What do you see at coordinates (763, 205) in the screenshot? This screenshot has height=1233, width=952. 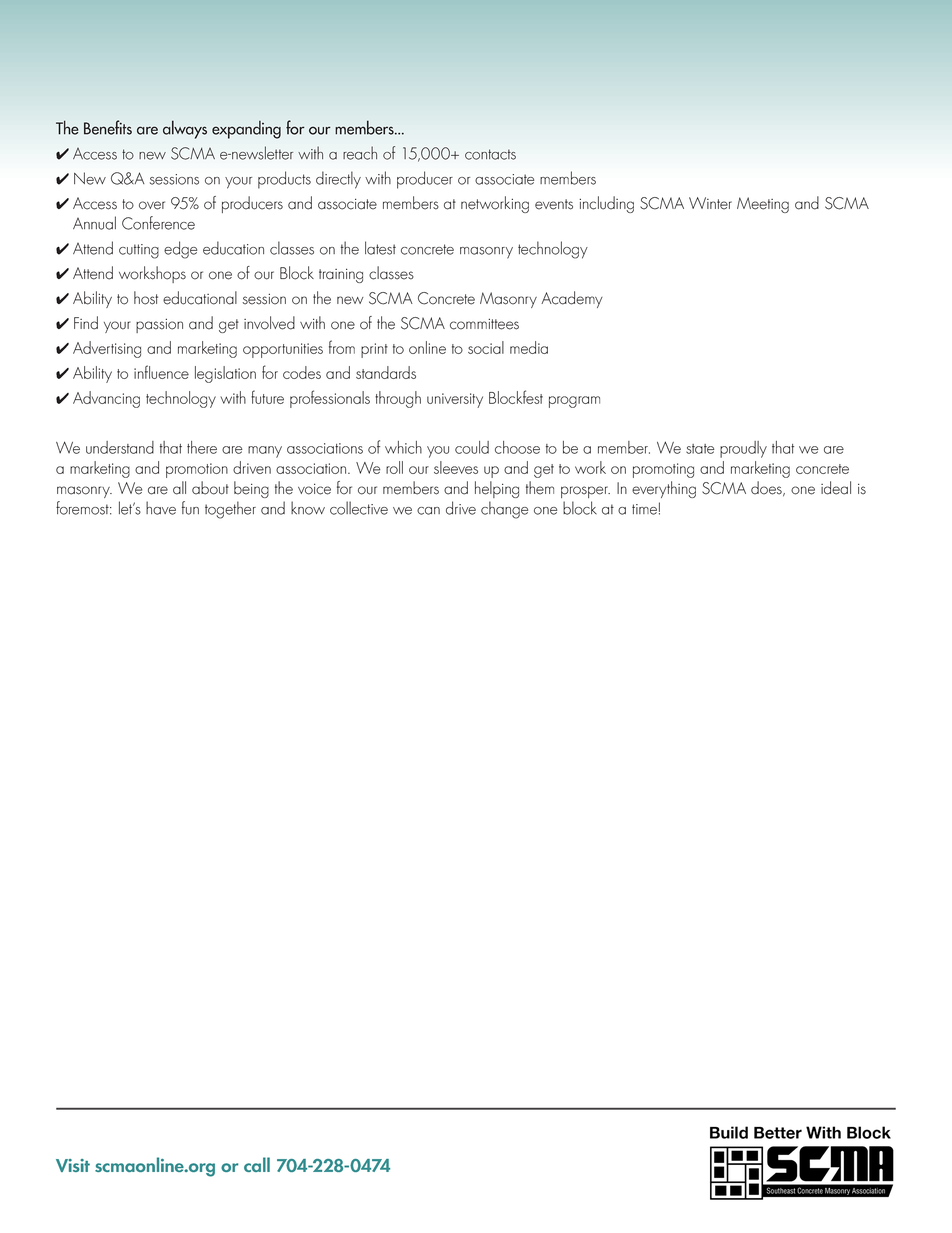 I see `Meeting` at bounding box center [763, 205].
